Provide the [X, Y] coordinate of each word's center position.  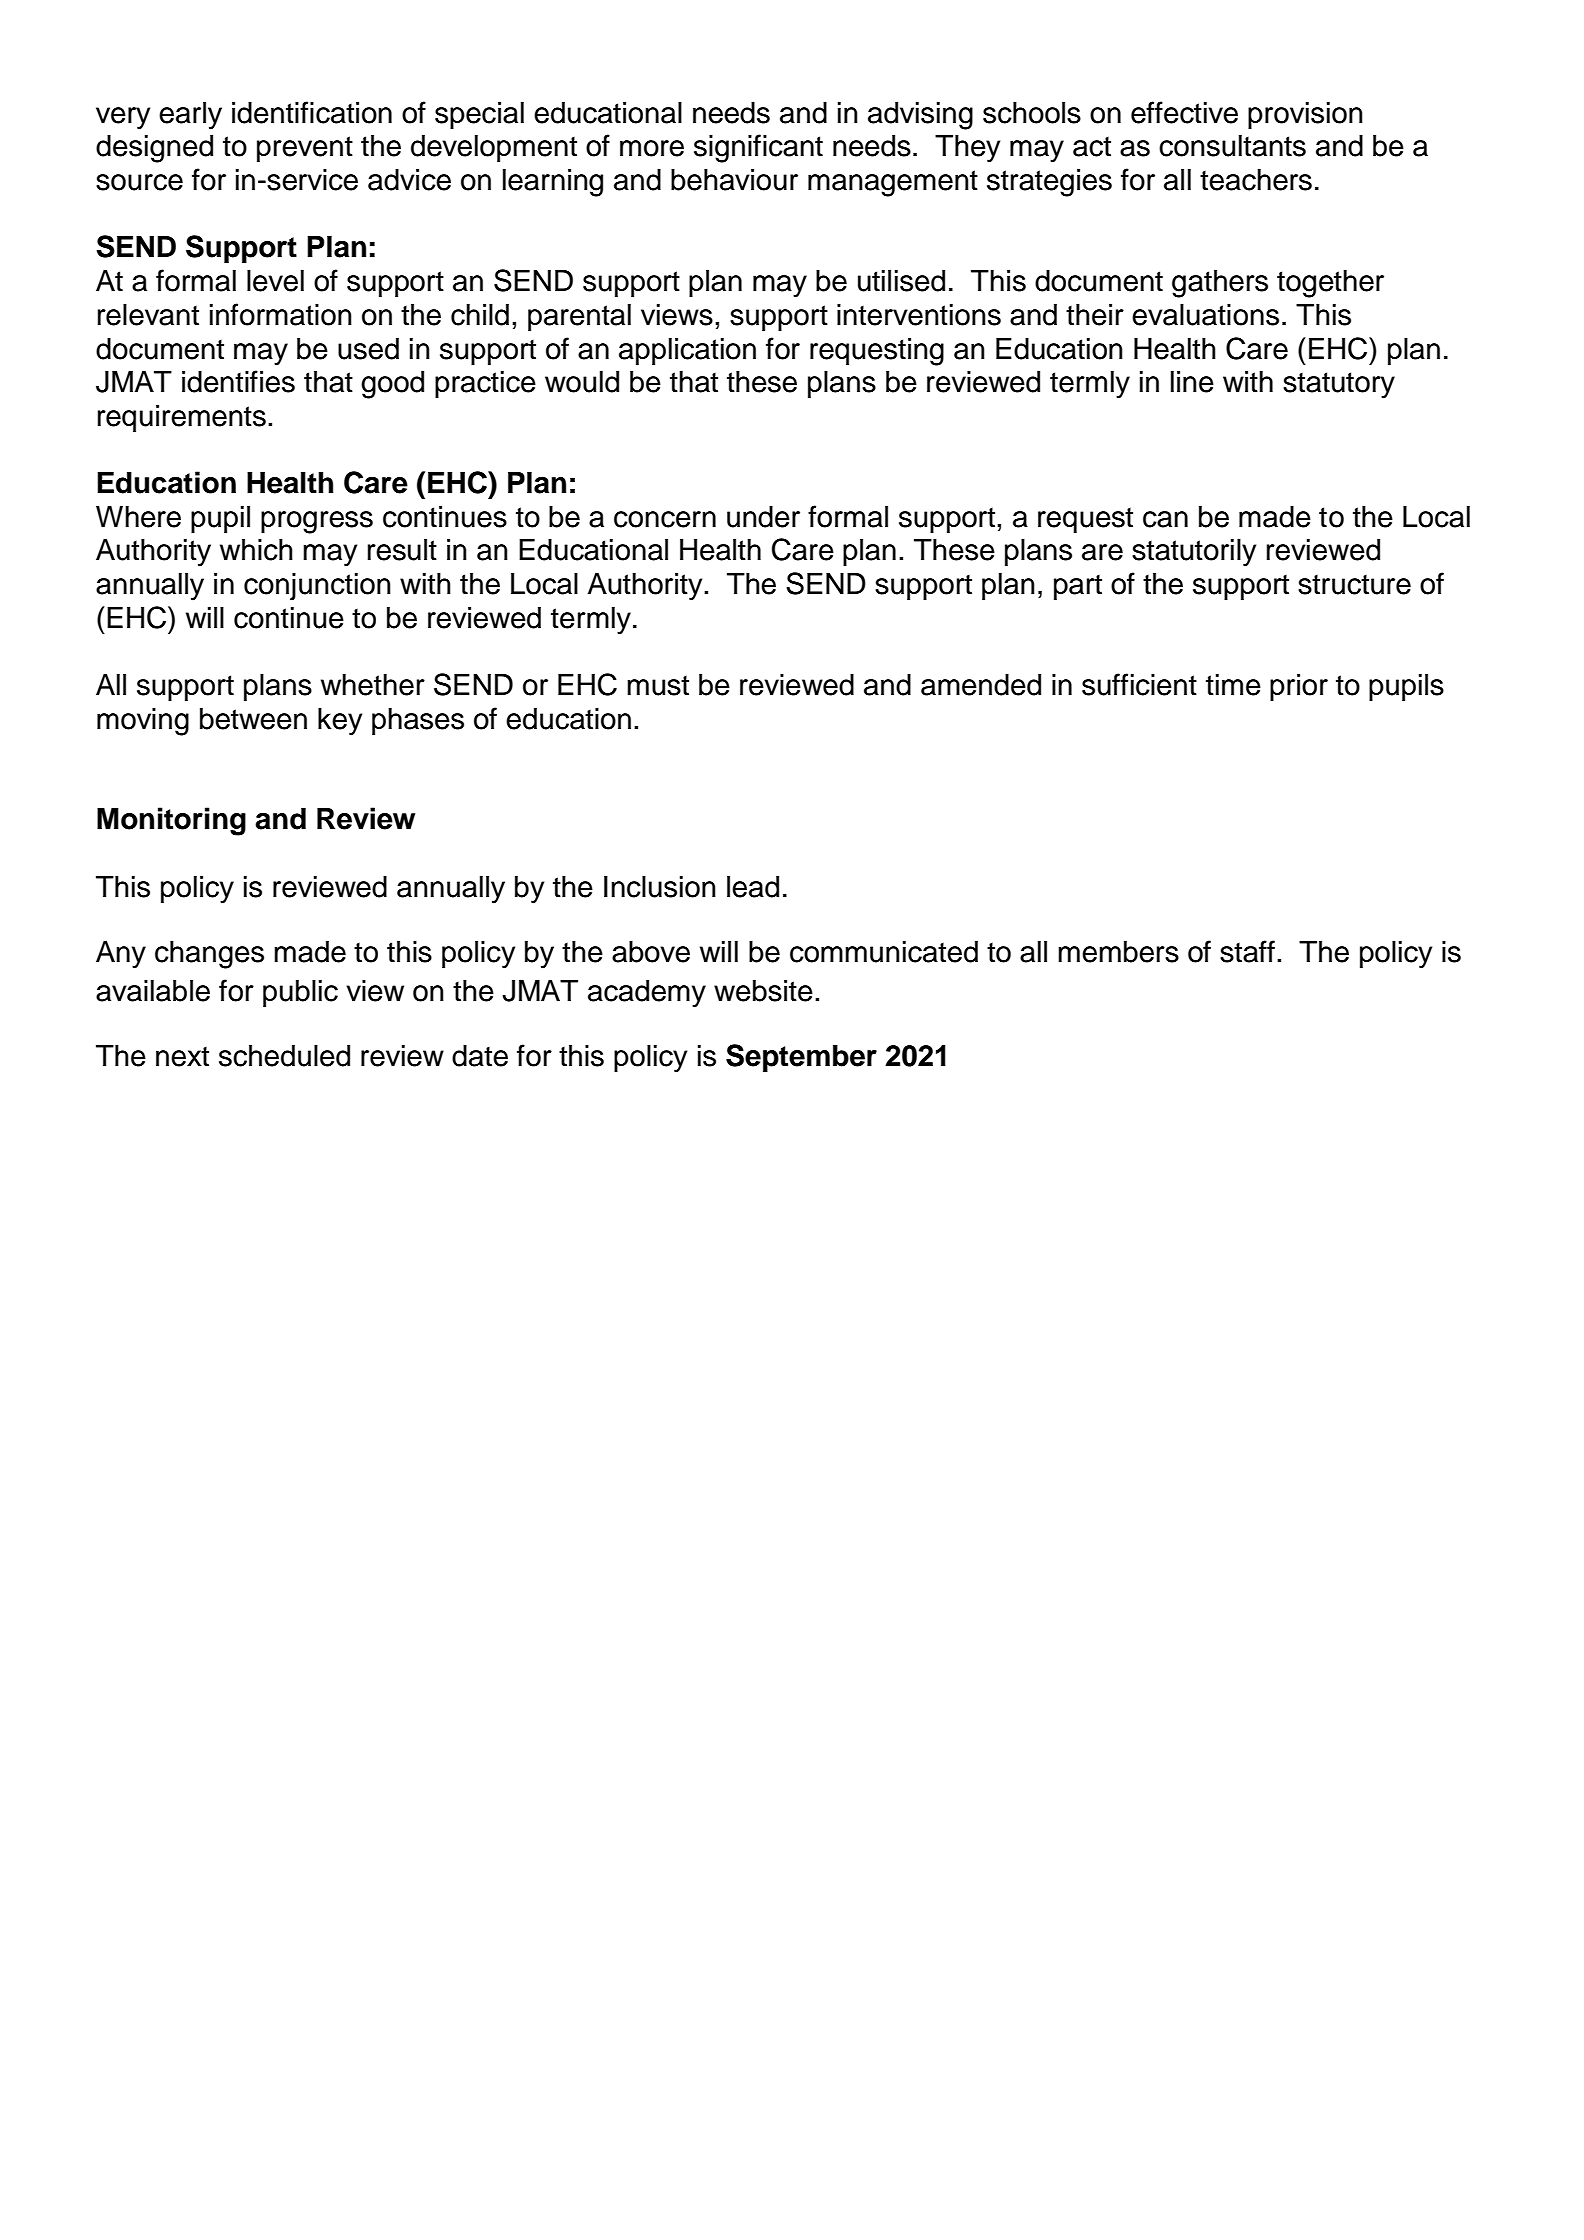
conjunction [317, 586]
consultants [1232, 146]
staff [1247, 951]
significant [758, 148]
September [801, 1058]
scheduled [284, 1056]
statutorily [1194, 553]
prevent [305, 149]
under [763, 517]
